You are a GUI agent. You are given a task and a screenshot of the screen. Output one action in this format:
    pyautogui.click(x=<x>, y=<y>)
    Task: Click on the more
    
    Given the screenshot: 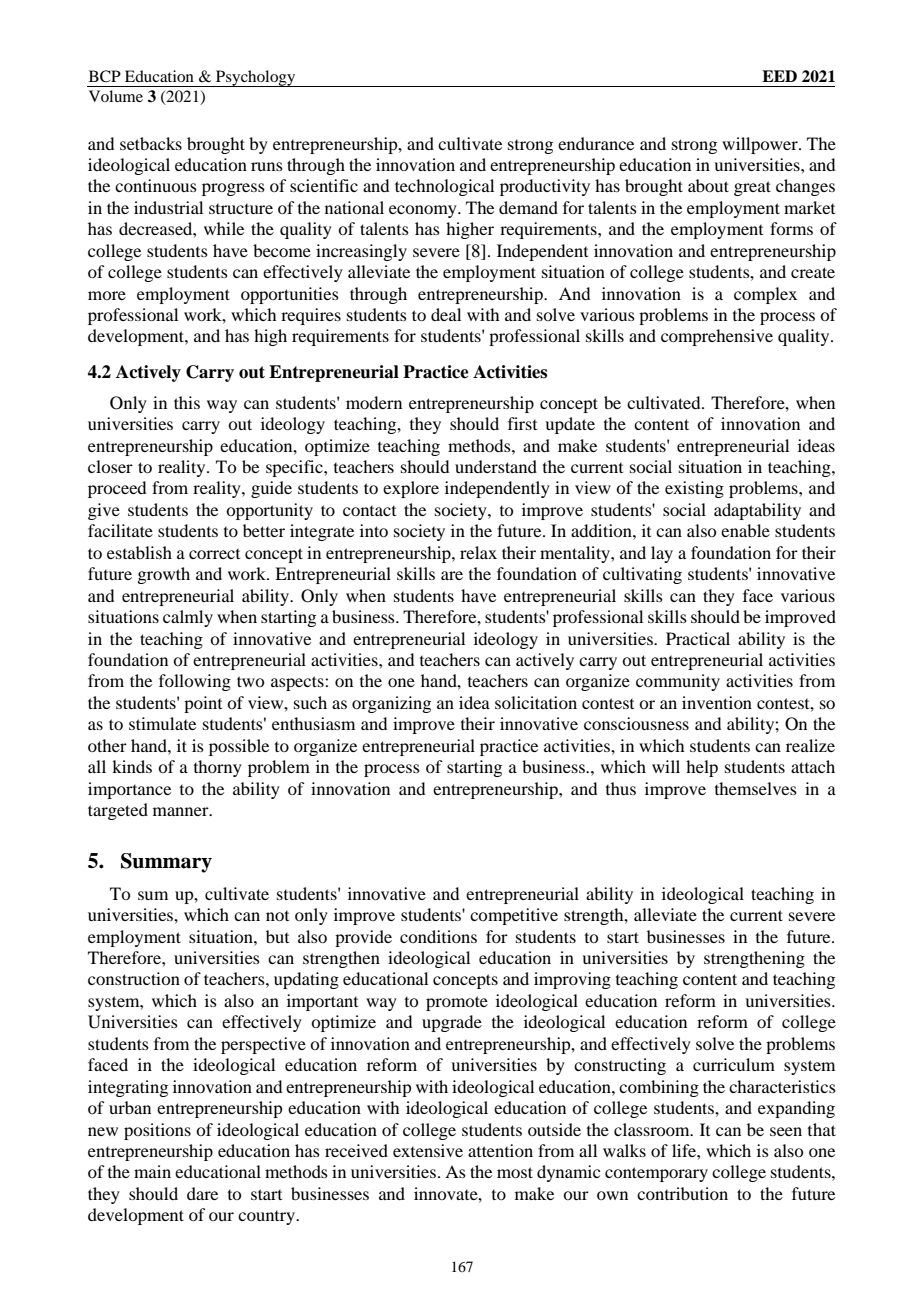 What is the action you would take?
    pyautogui.click(x=107, y=295)
